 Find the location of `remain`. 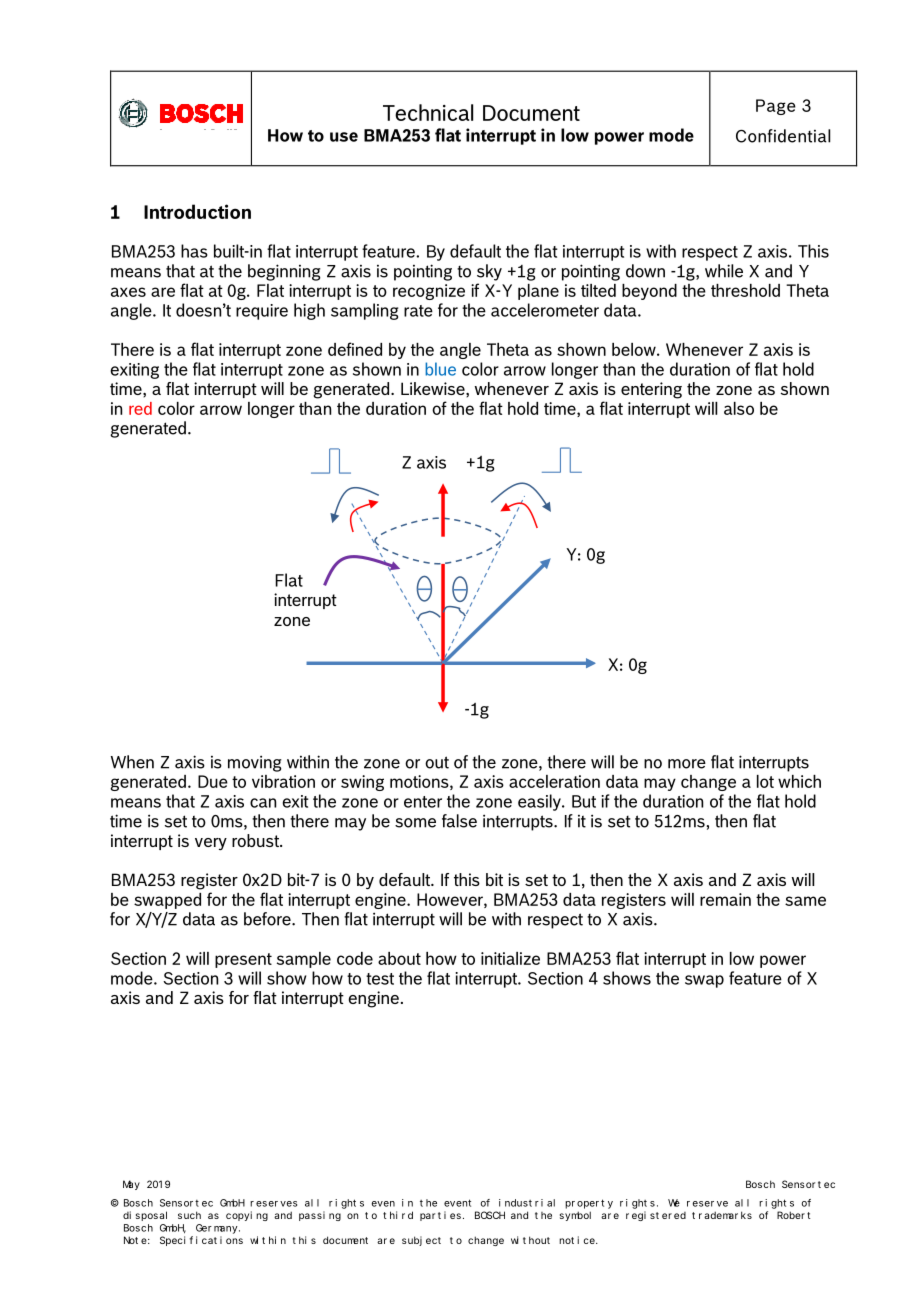

remain is located at coordinates (725, 899).
